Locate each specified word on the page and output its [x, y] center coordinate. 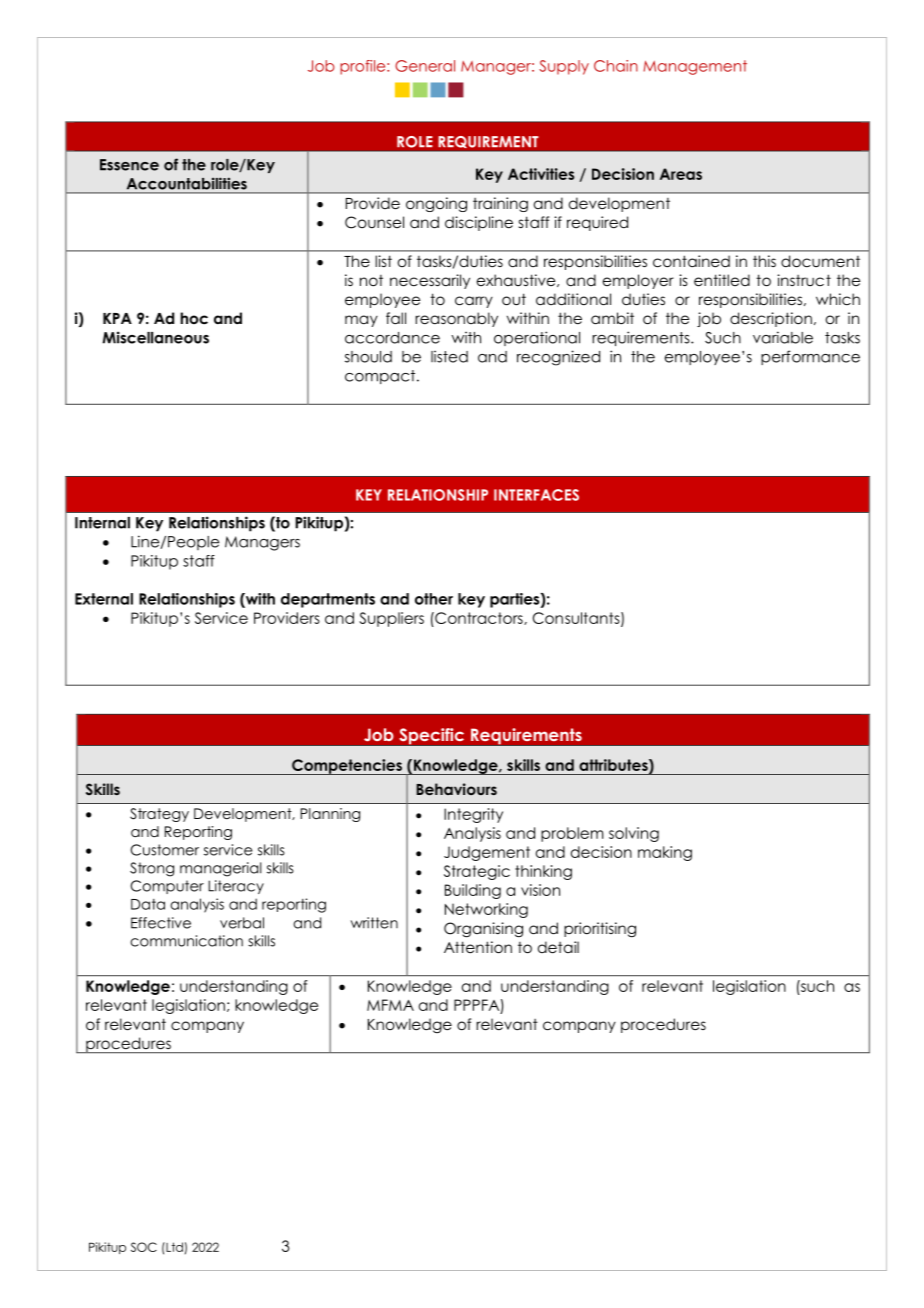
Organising [483, 930]
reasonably [456, 319]
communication [186, 941]
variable [783, 337]
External [104, 599]
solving [634, 834]
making [665, 853]
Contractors [479, 618]
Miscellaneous [155, 337]
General [425, 66]
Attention [478, 947]
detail [558, 947]
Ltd [173, 1247]
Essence [129, 165]
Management [695, 67]
